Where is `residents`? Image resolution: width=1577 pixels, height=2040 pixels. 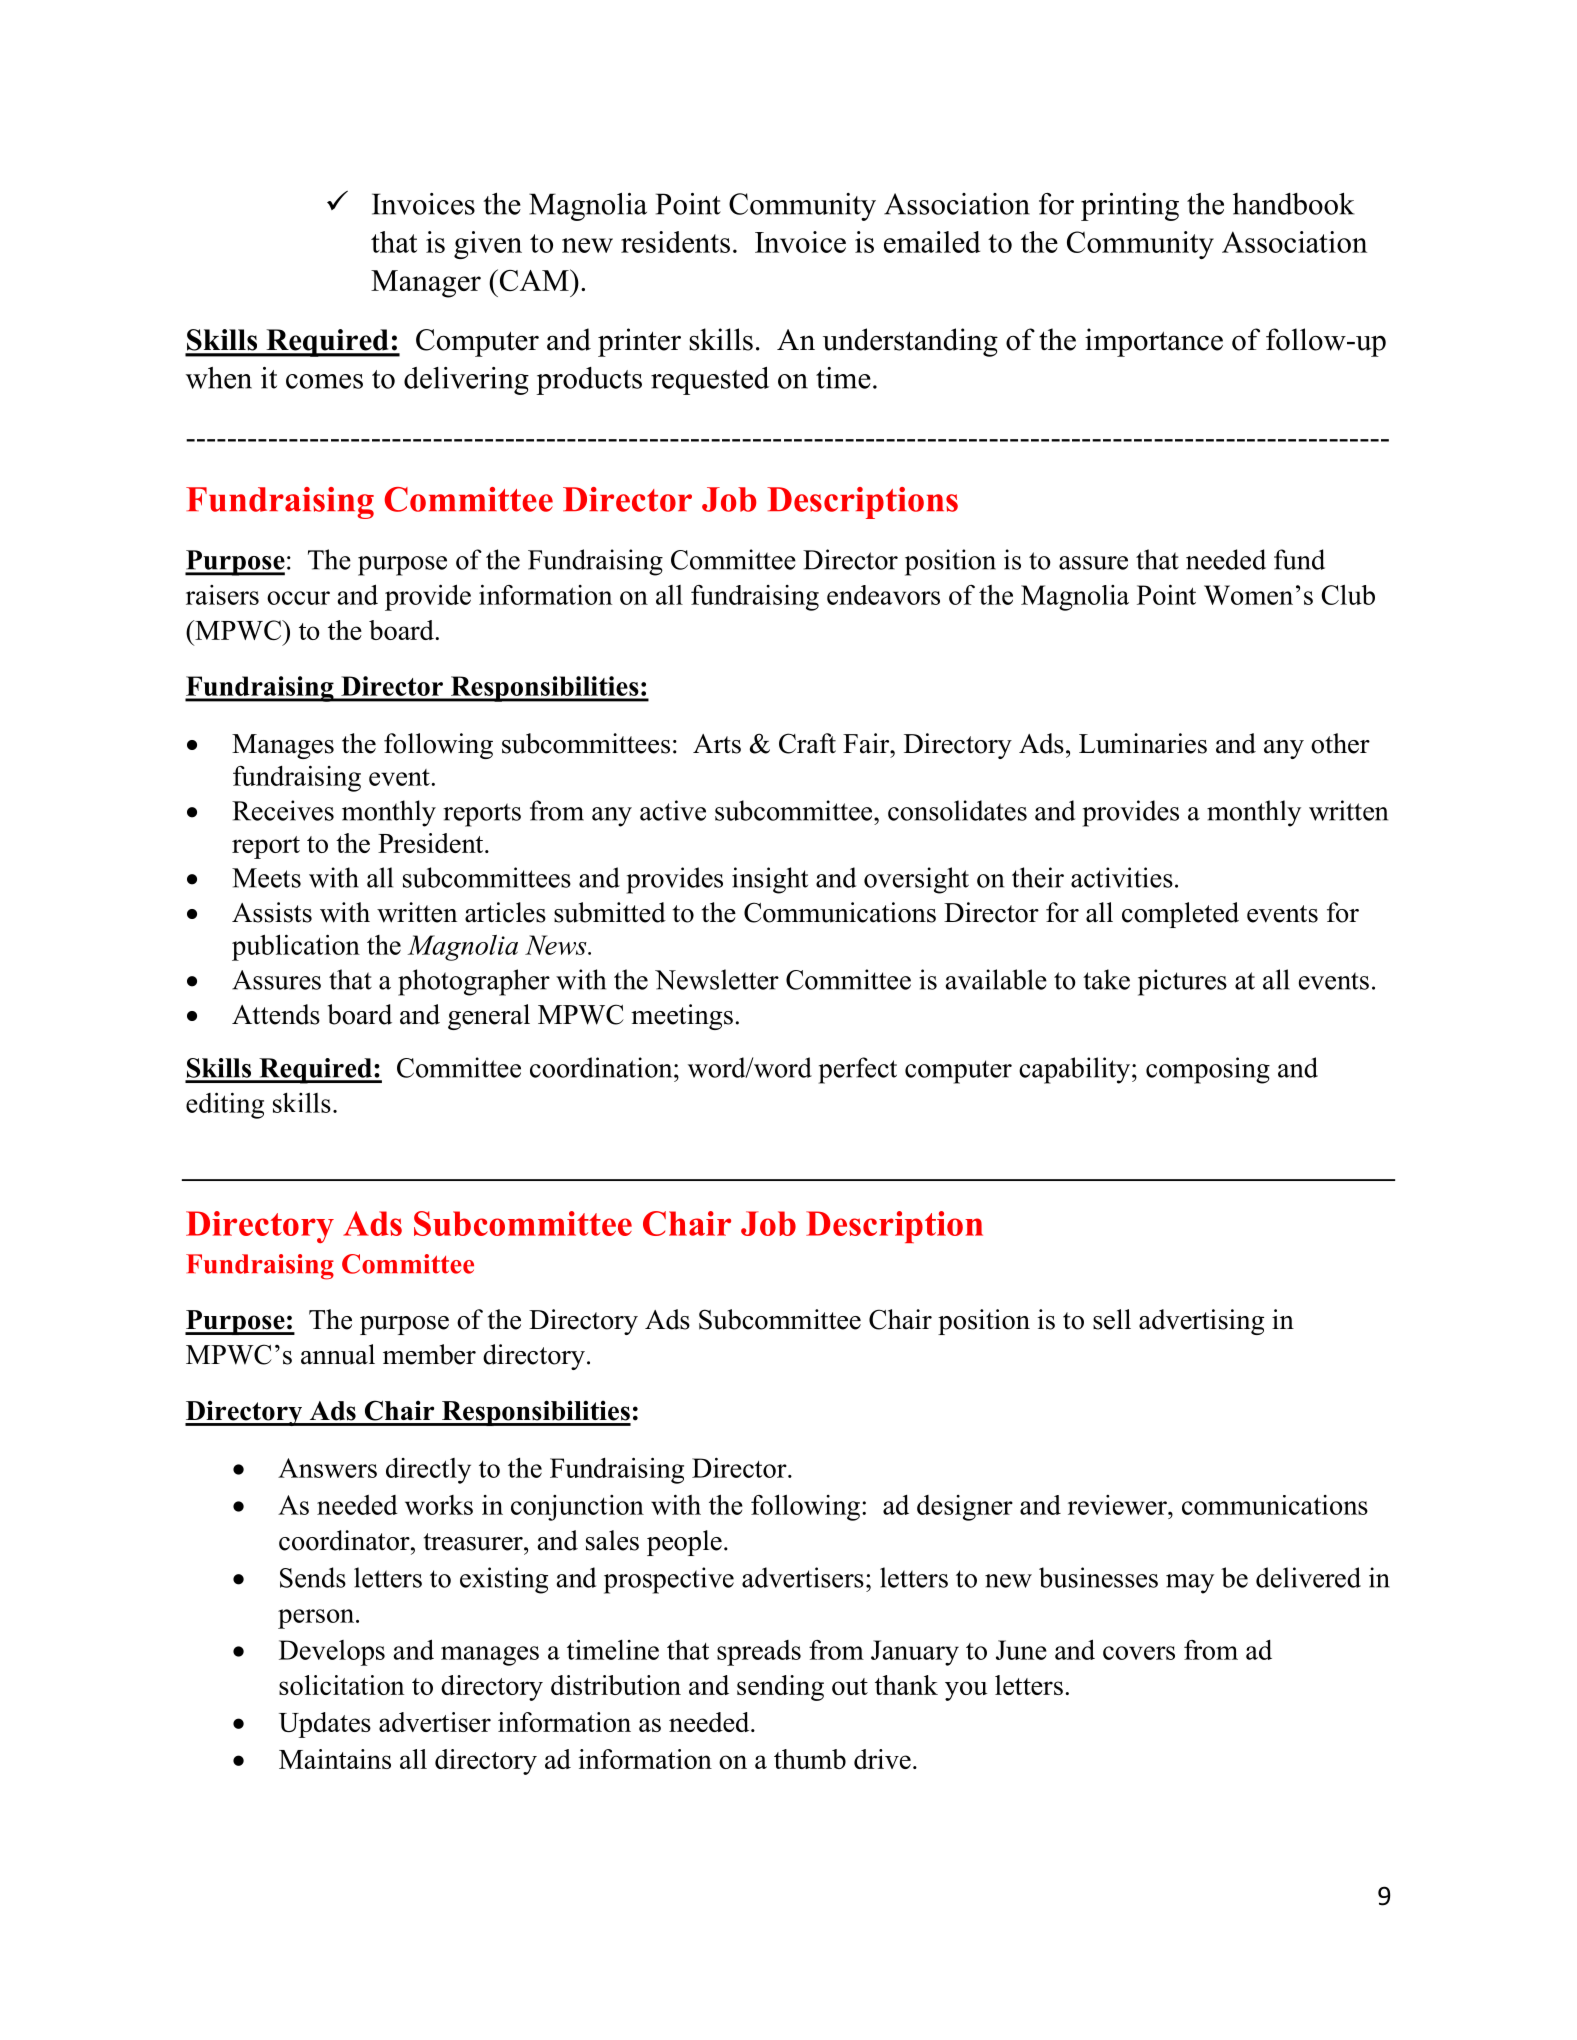 residents is located at coordinates (675, 242).
